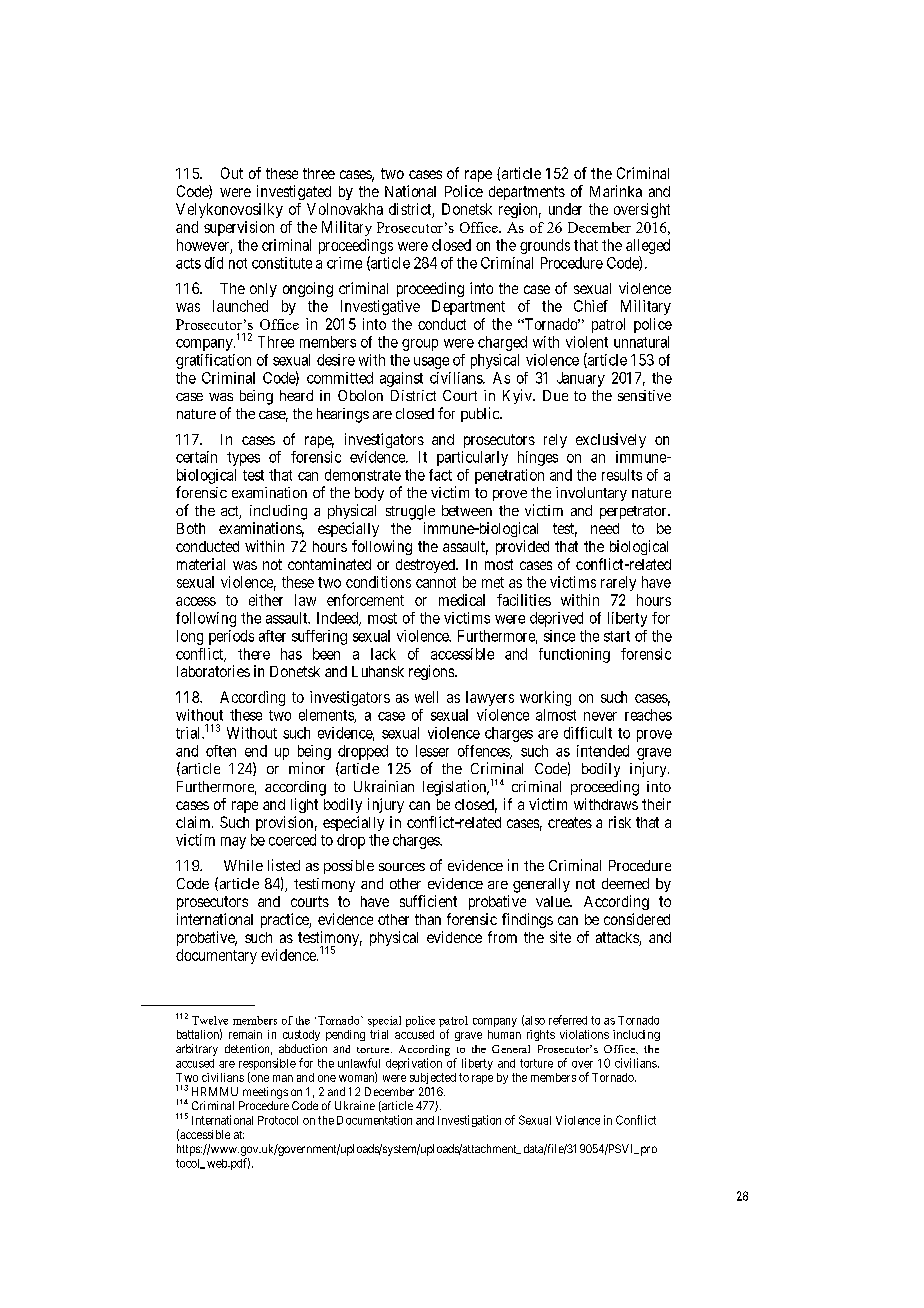 This screenshot has width=924, height=1308. Describe the element at coordinates (384, 786) in the screenshot. I see `Ukrainian` at that location.
